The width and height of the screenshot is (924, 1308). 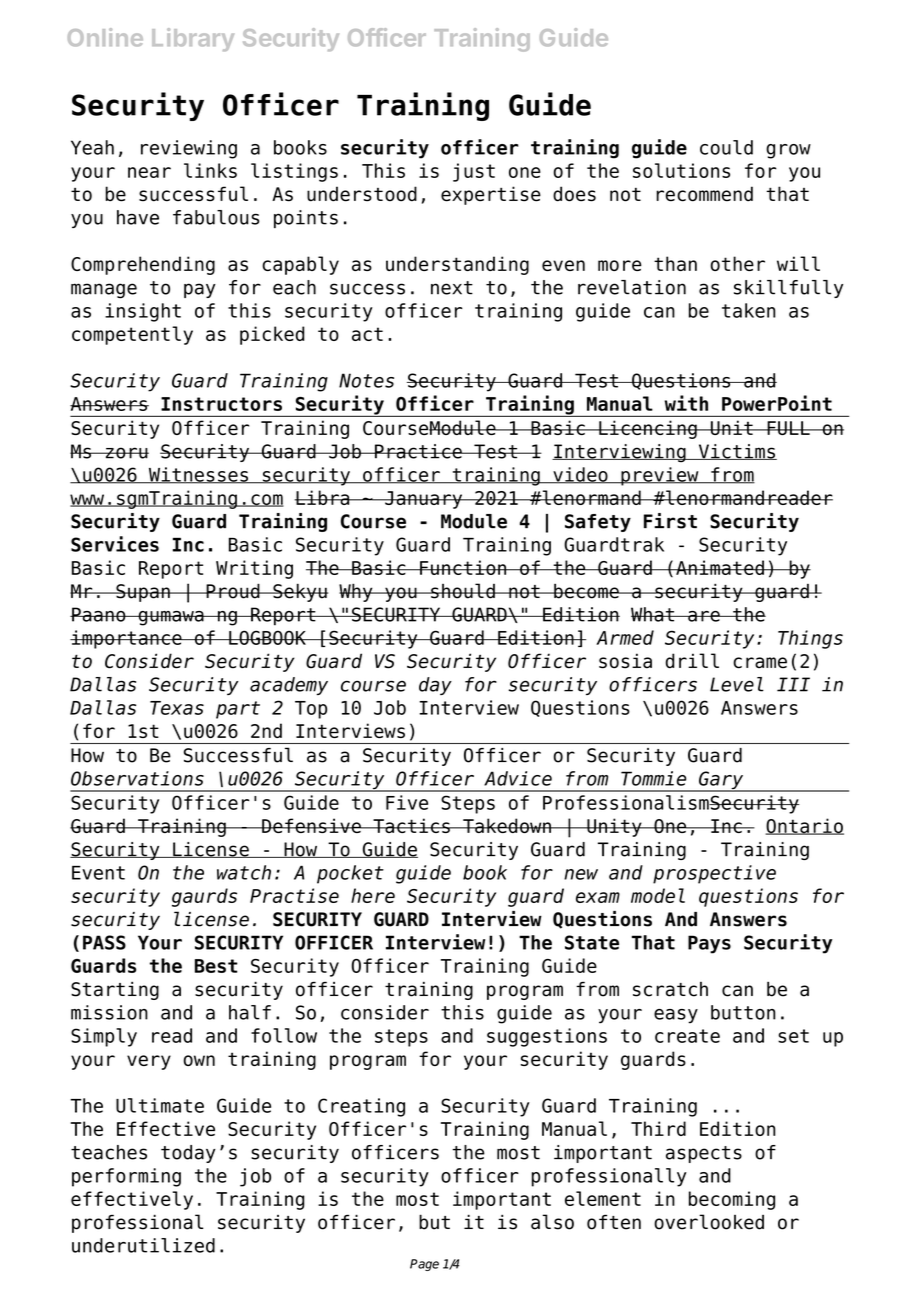 I want to click on should, so click(x=463, y=591).
